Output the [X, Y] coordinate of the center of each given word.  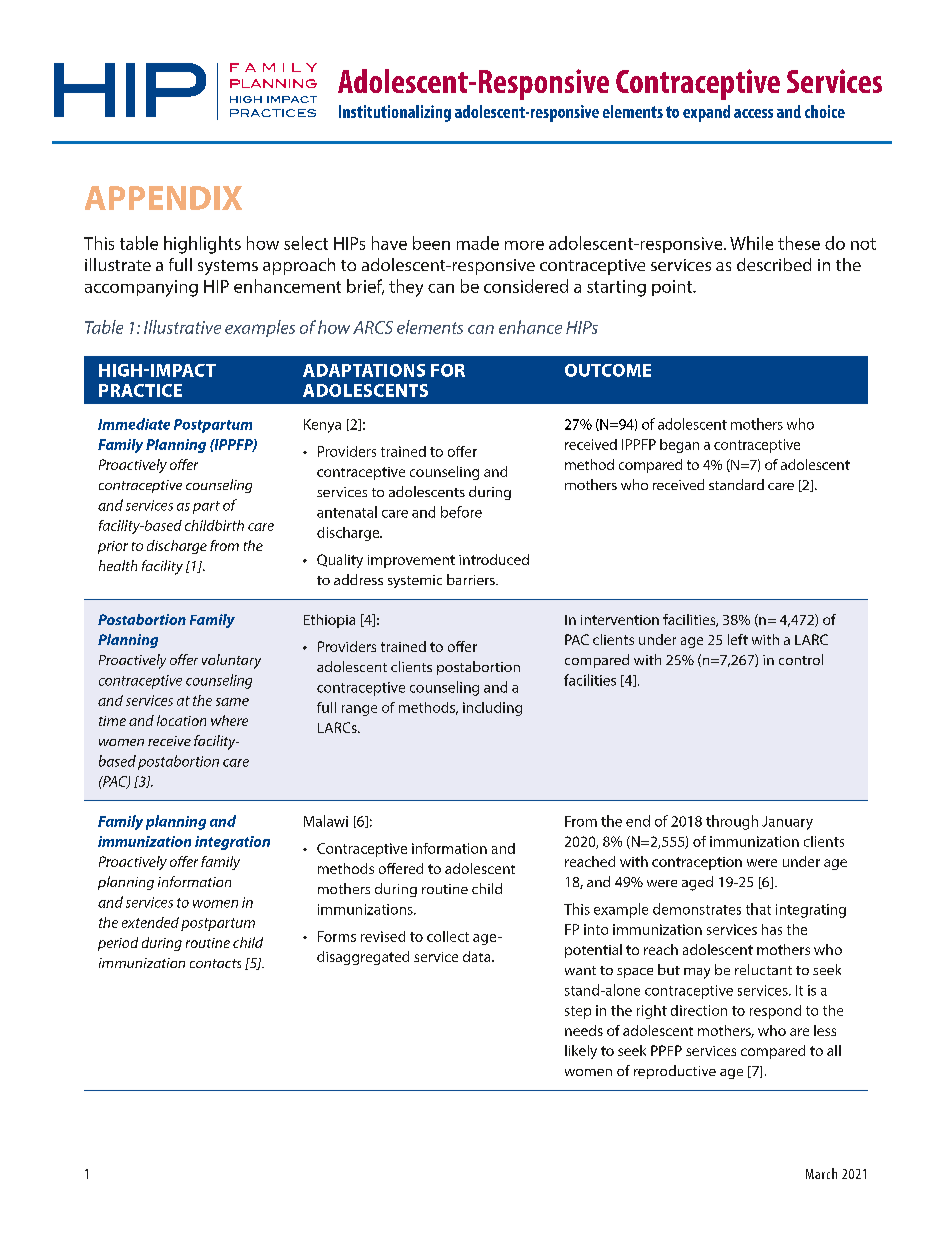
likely [581, 1052]
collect [448, 936]
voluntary [231, 661]
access [753, 113]
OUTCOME [608, 370]
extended [150, 922]
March [821, 1173]
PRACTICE [140, 390]
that [758, 909]
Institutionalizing [395, 113]
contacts [215, 963]
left [738, 639]
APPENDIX [163, 198]
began [679, 446]
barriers [472, 579]
